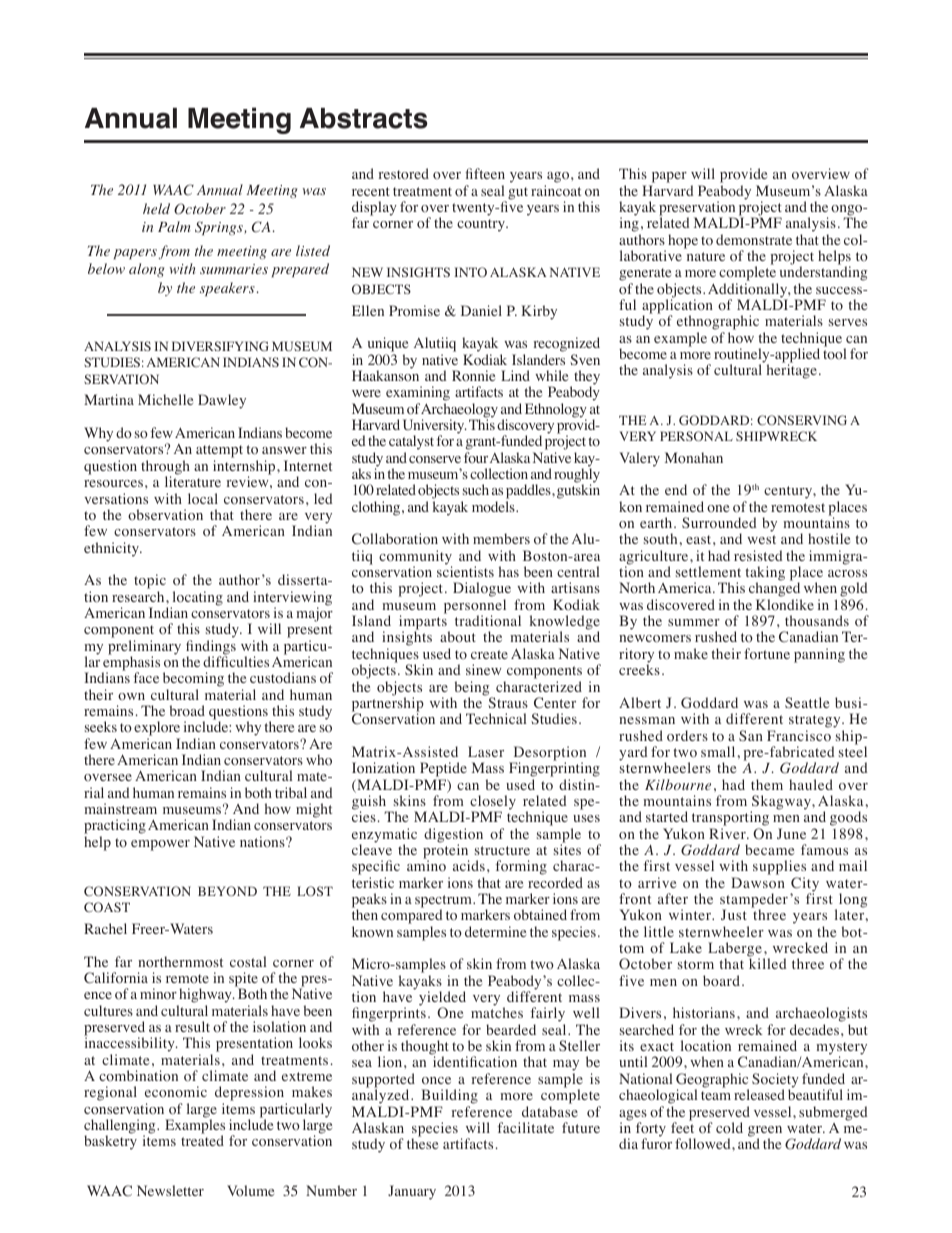 This screenshot has height=1233, width=952. I want to click on fifteen, so click(485, 173).
